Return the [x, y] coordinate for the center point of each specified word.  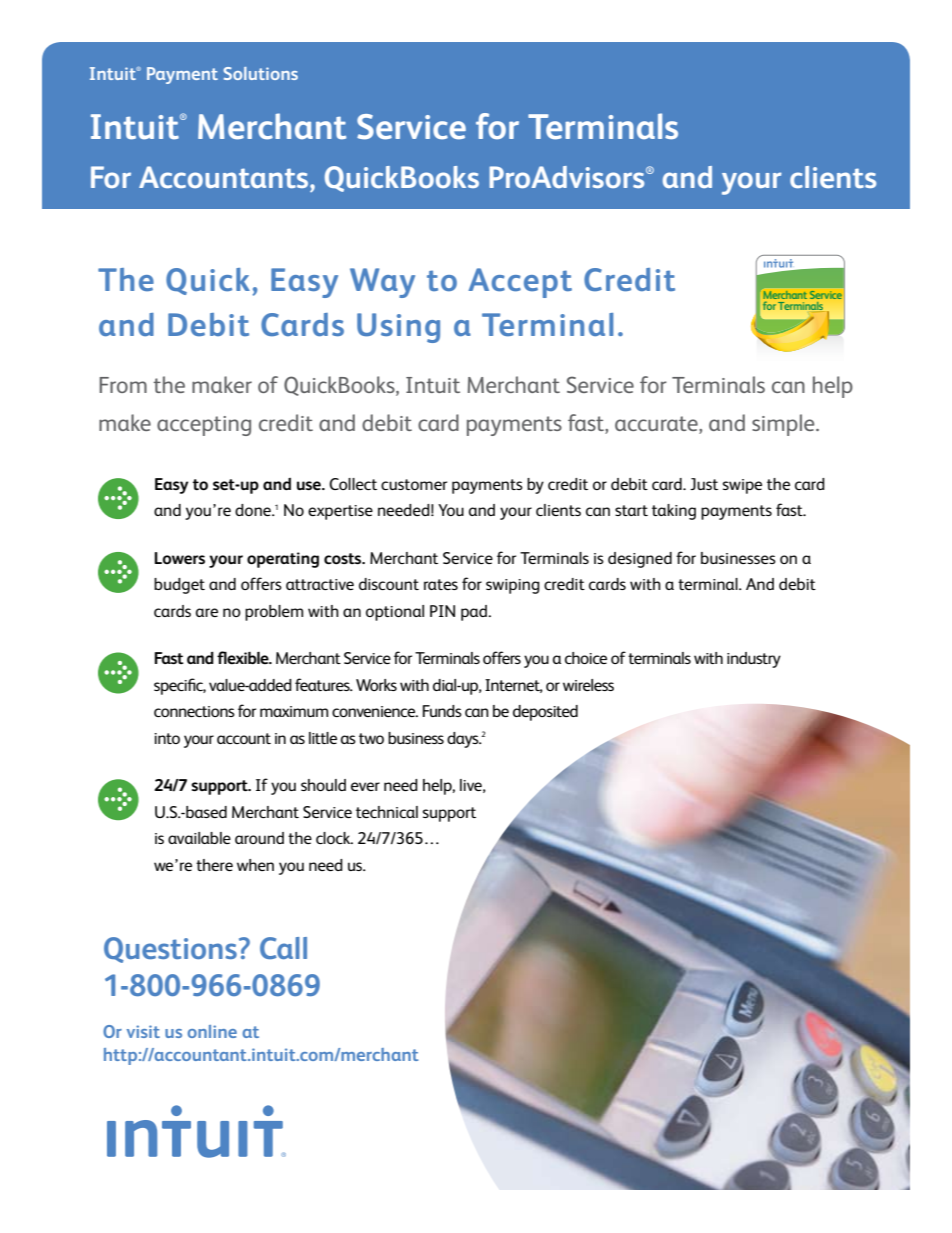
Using [398, 328]
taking [674, 512]
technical [387, 812]
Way [382, 283]
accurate [657, 423]
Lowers [179, 558]
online [212, 1031]
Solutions [260, 73]
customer [414, 484]
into [167, 738]
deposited [545, 713]
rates [441, 584]
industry [754, 660]
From [123, 385]
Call [283, 948]
